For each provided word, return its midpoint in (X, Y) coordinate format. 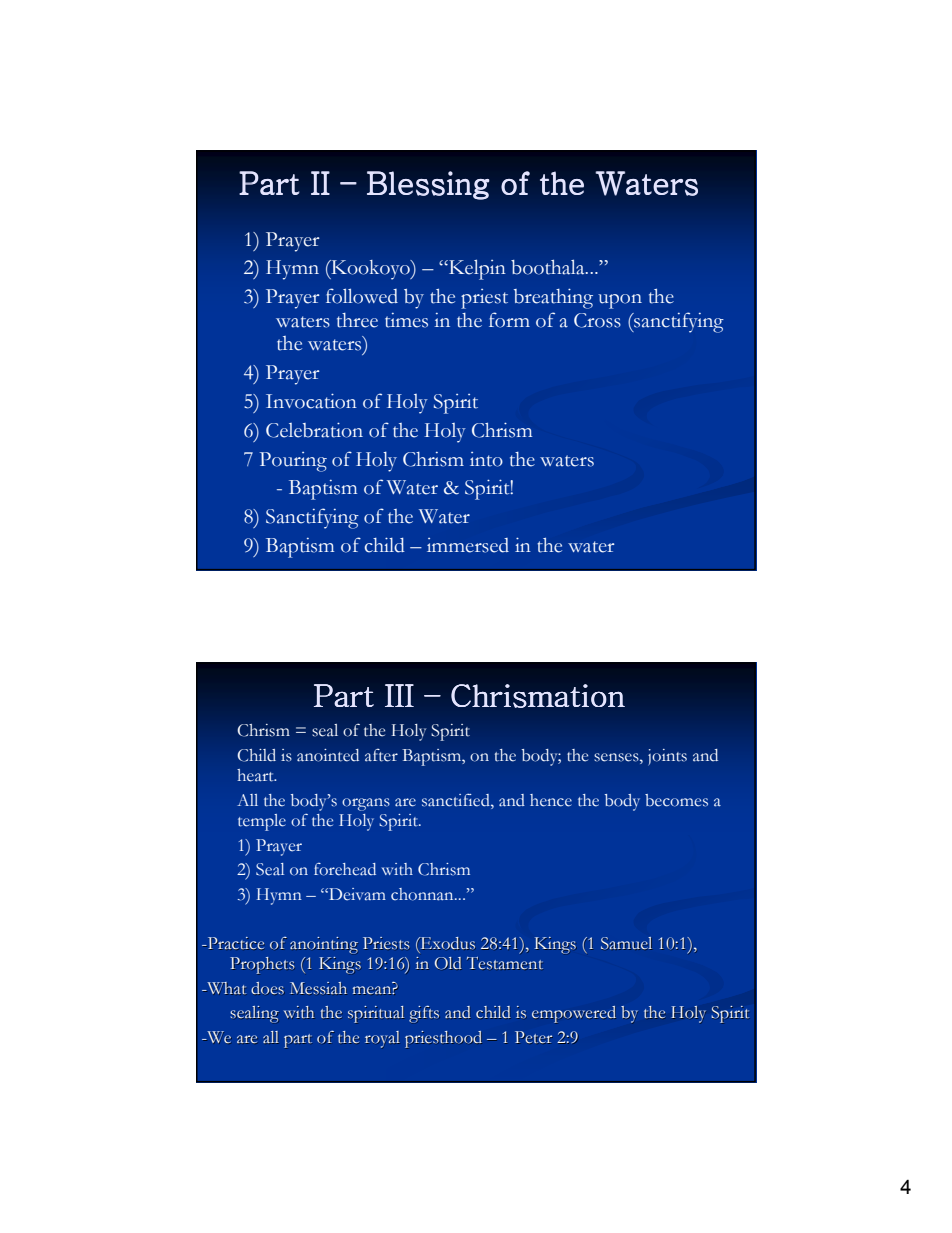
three (357, 320)
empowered (574, 1014)
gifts (424, 1014)
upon (620, 301)
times (406, 320)
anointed (328, 755)
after (381, 755)
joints (667, 757)
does (267, 988)
